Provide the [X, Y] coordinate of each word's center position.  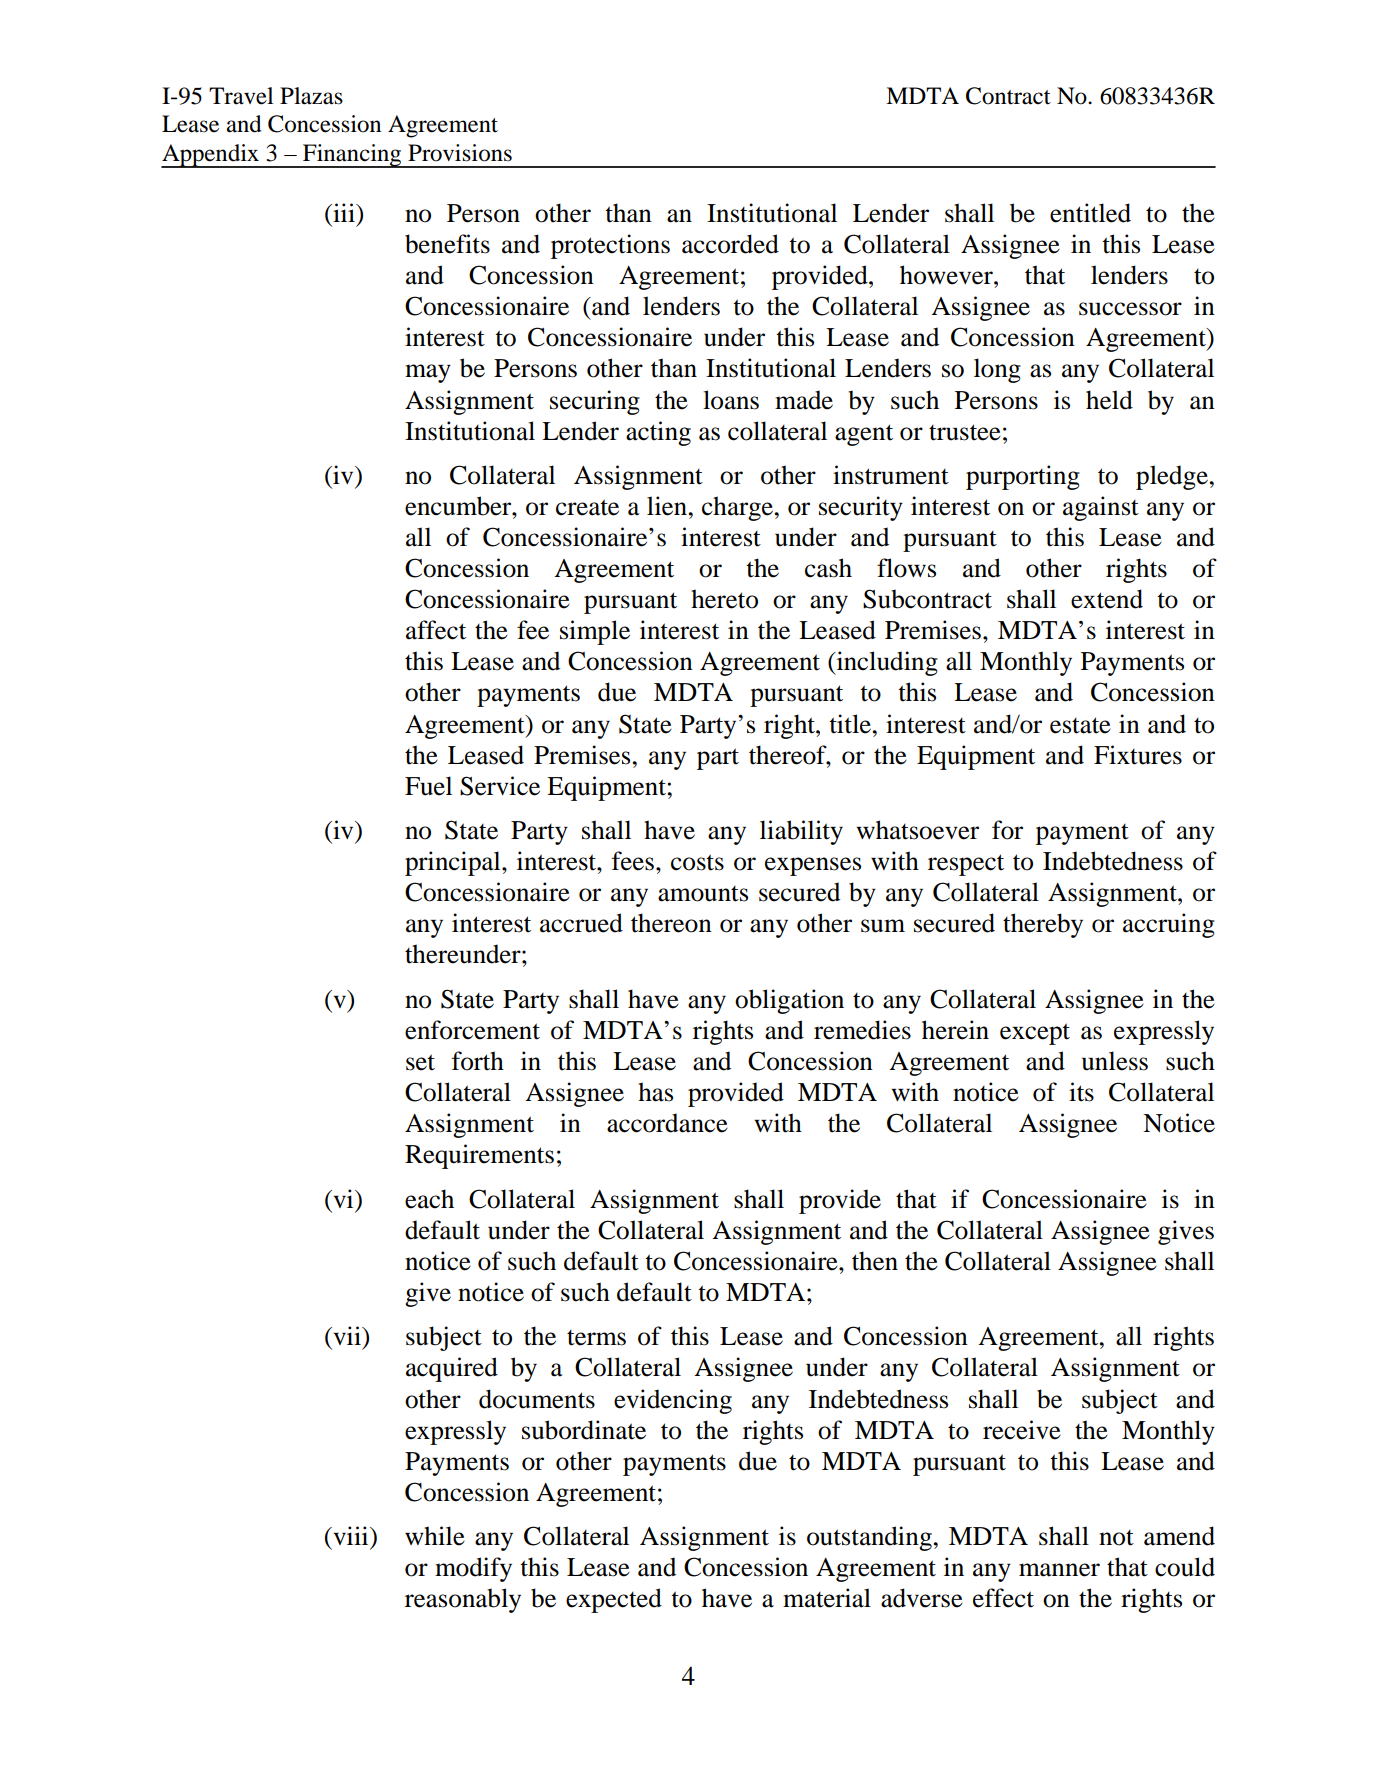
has [655, 1092]
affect [436, 630]
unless [1115, 1061]
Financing [352, 156]
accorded [730, 244]
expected [614, 1600]
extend [1107, 599]
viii [351, 1535]
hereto [724, 599]
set [420, 1062]
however [947, 275]
